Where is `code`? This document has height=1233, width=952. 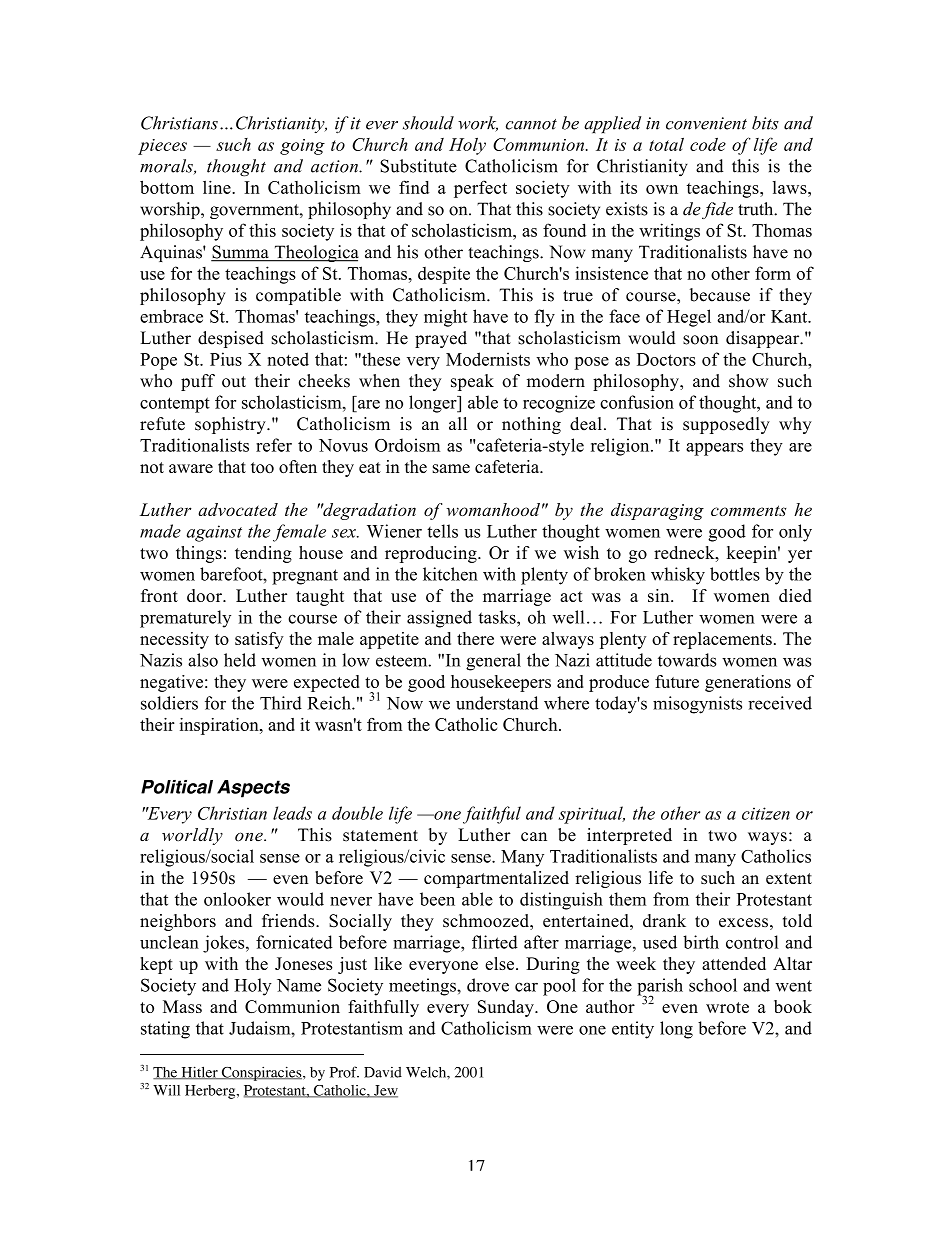
code is located at coordinates (708, 144).
